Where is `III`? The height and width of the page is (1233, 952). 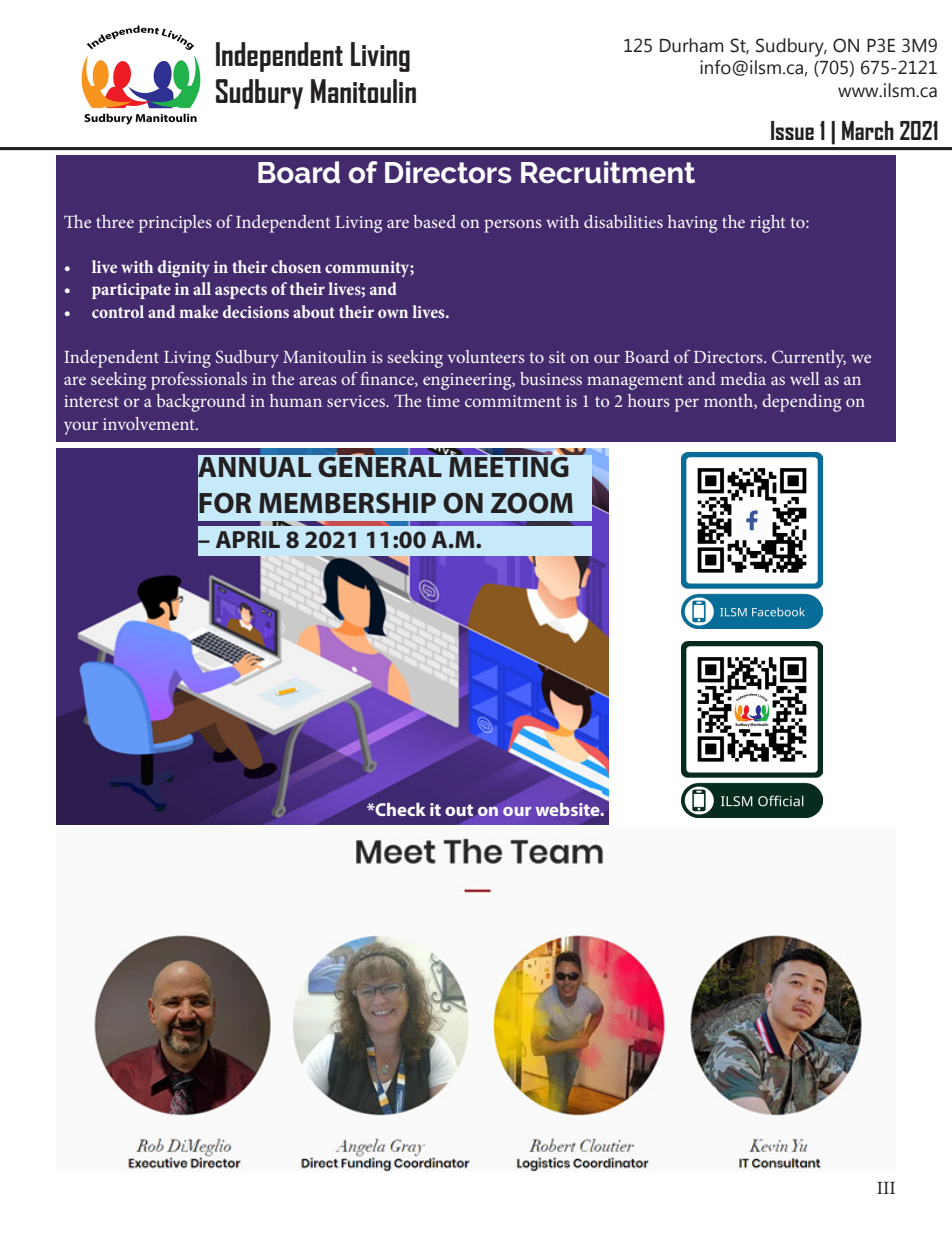 III is located at coordinates (886, 1188).
